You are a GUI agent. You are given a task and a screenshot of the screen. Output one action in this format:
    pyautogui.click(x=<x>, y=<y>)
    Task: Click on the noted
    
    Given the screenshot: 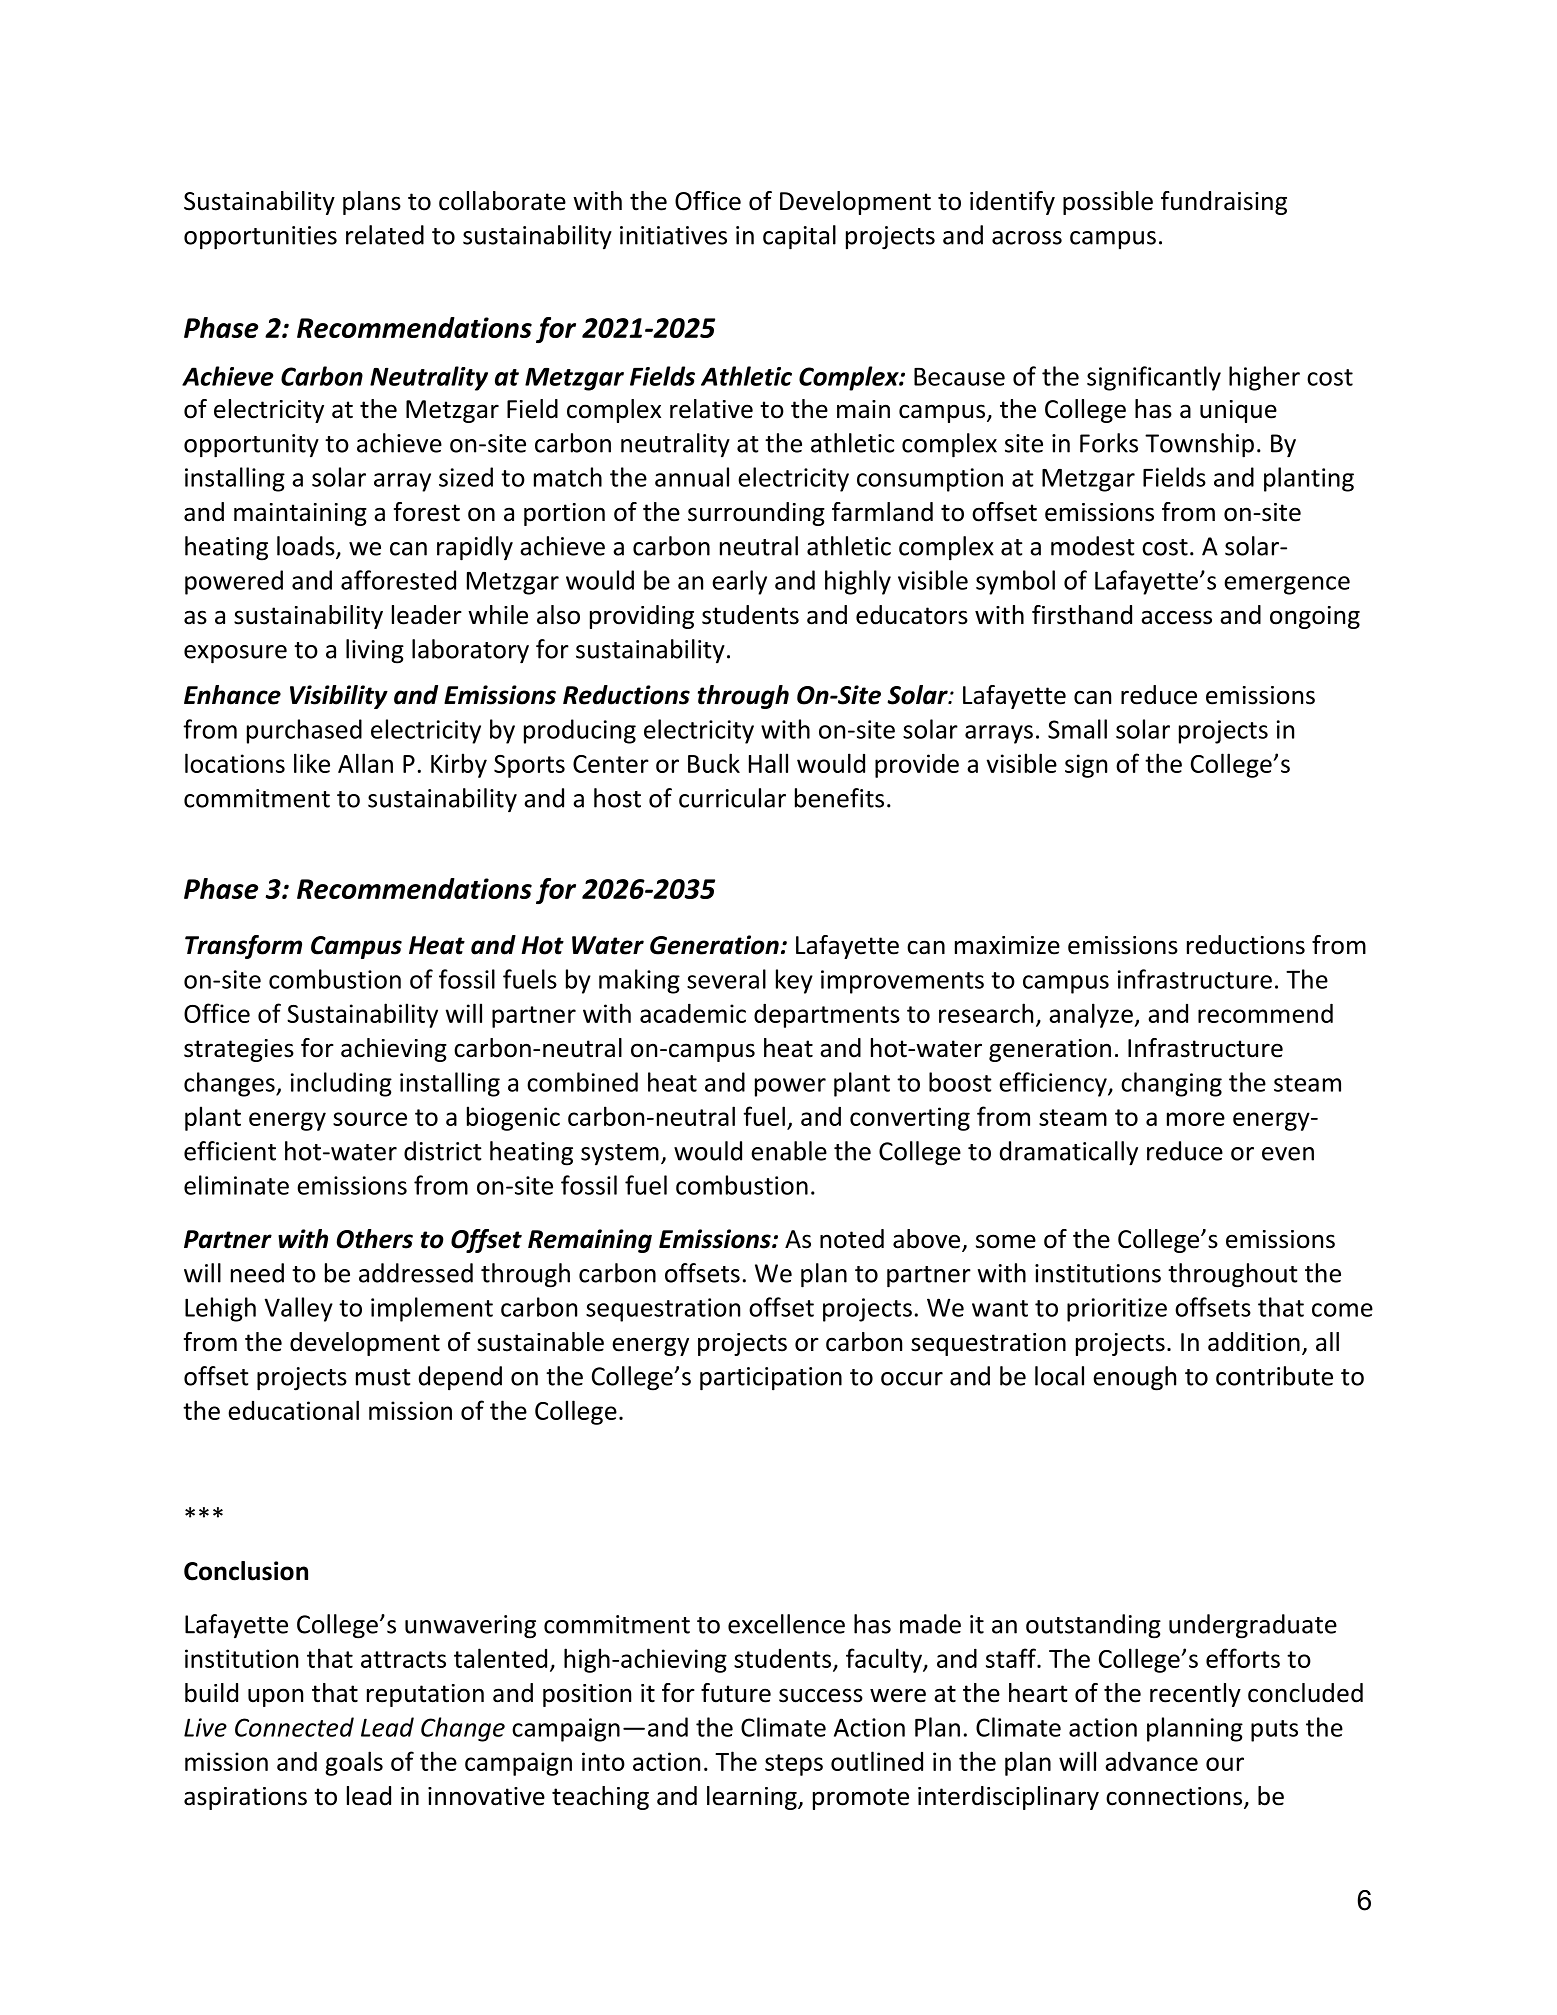 What is the action you would take?
    pyautogui.click(x=852, y=1239)
